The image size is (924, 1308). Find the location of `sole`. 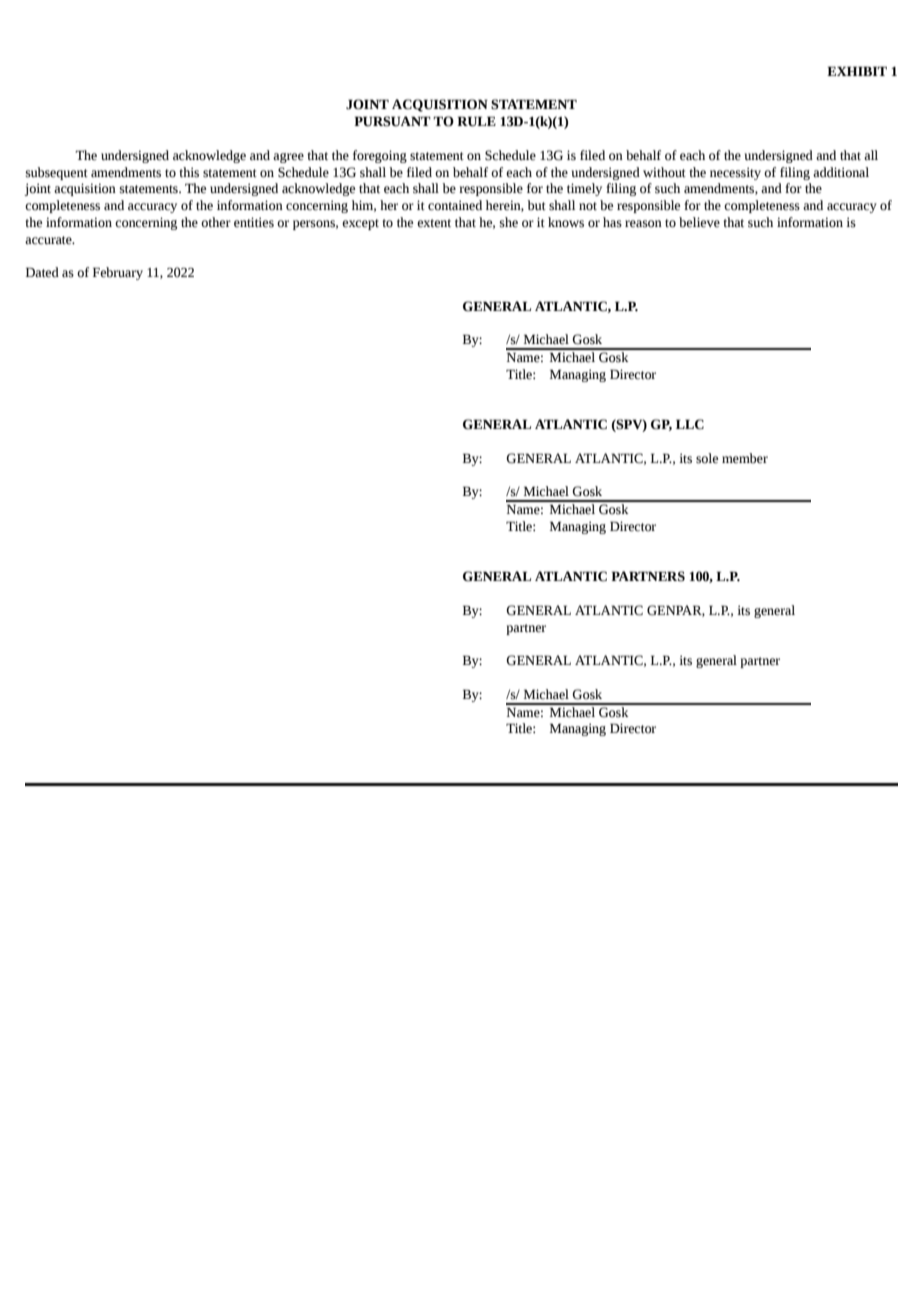

sole is located at coordinates (707, 458).
